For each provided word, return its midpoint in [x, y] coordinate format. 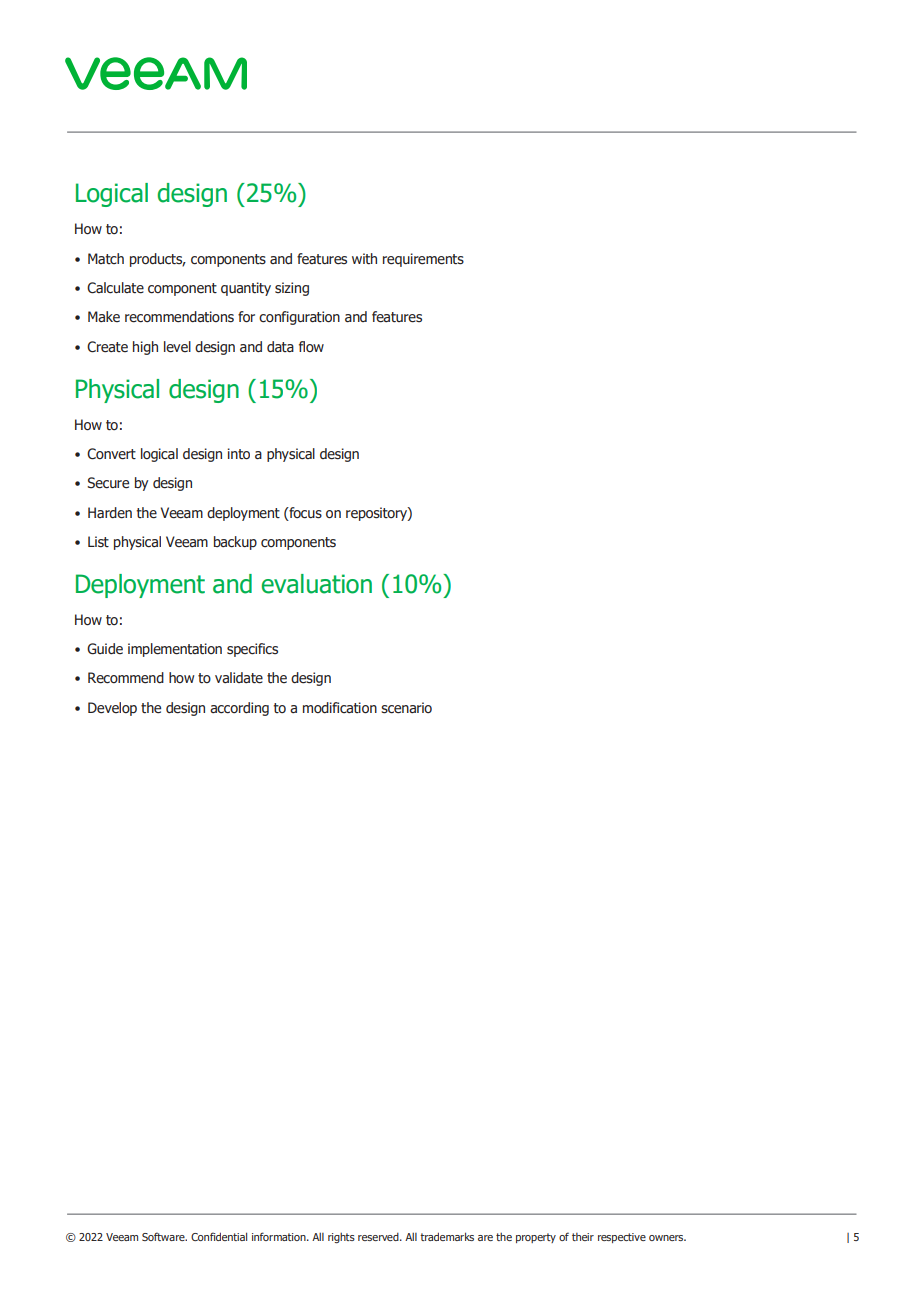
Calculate [115, 288]
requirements [423, 260]
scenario [406, 708]
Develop [112, 709]
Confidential [219, 1236]
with [364, 258]
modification [340, 708]
